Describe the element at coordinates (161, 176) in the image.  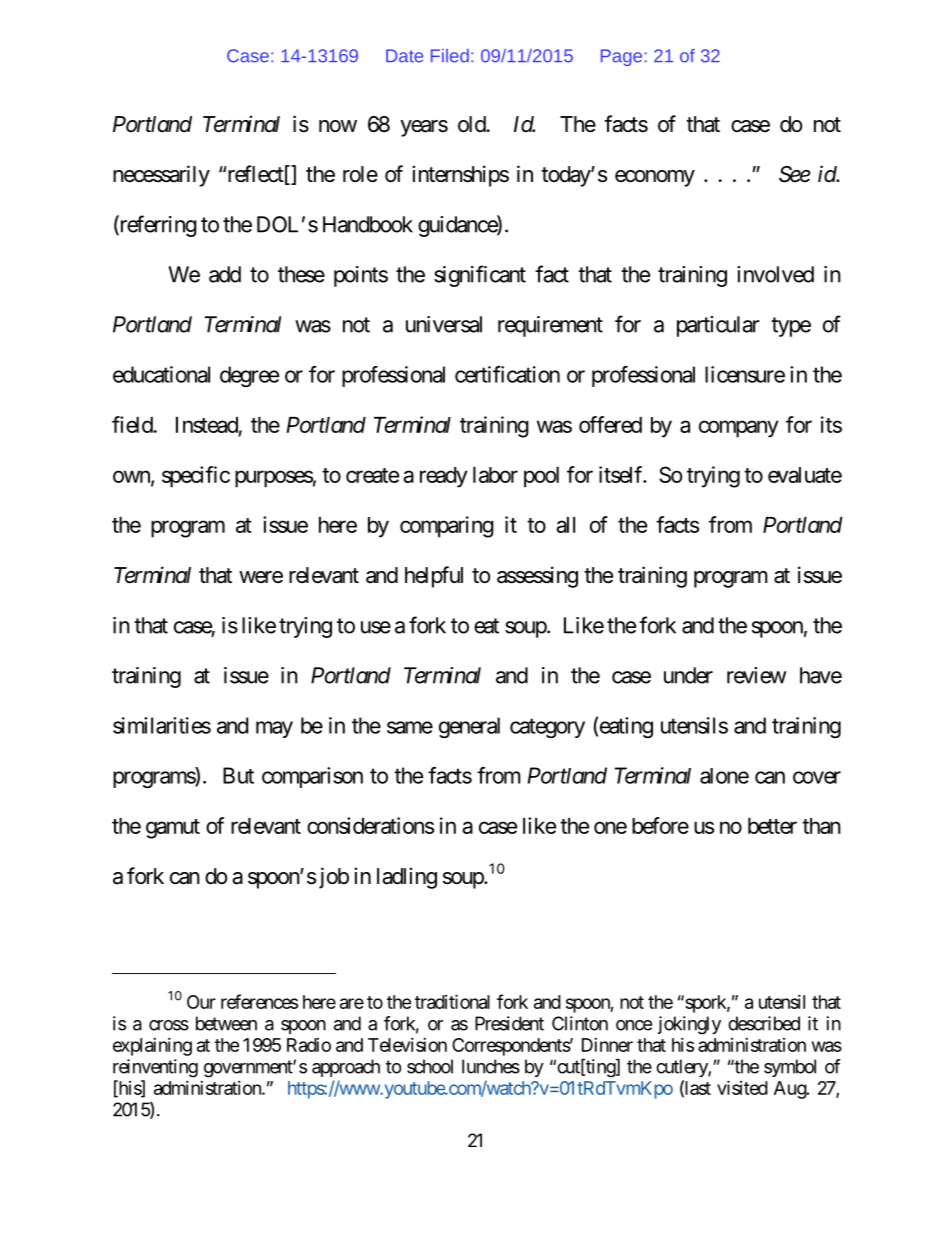
I see `necessarily` at that location.
